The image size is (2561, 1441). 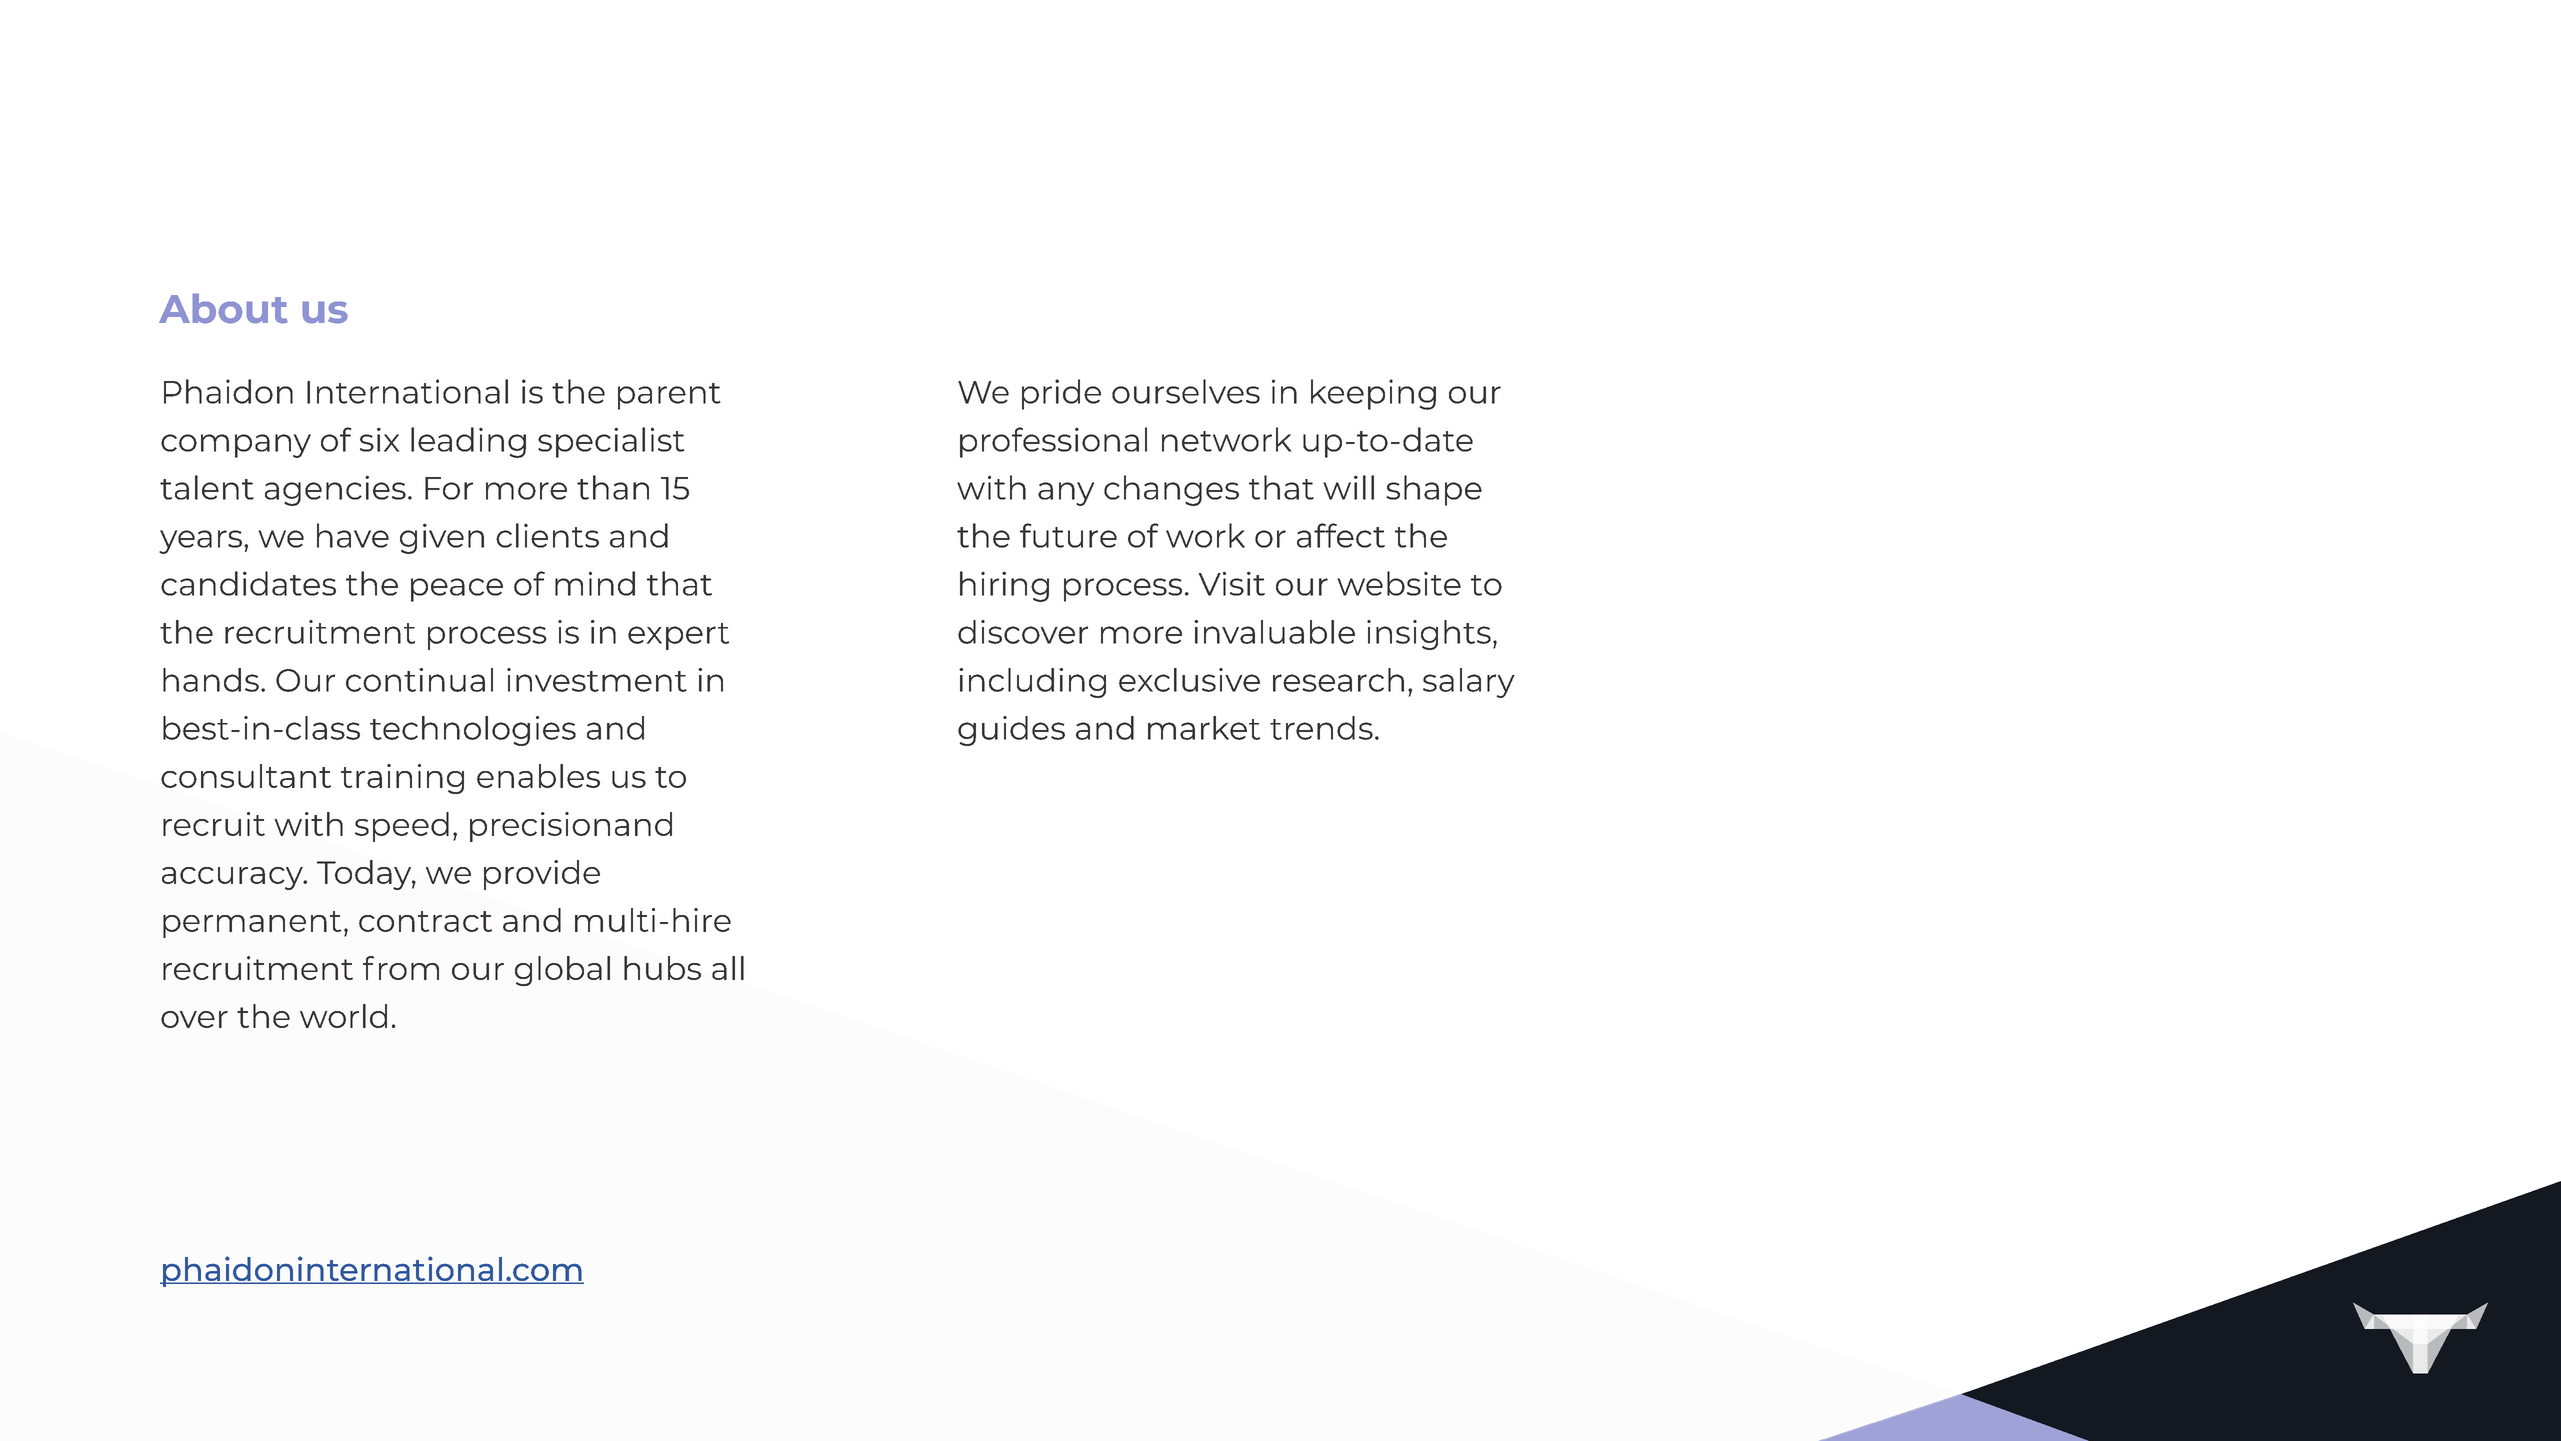 I want to click on keeping, so click(x=1373, y=394).
